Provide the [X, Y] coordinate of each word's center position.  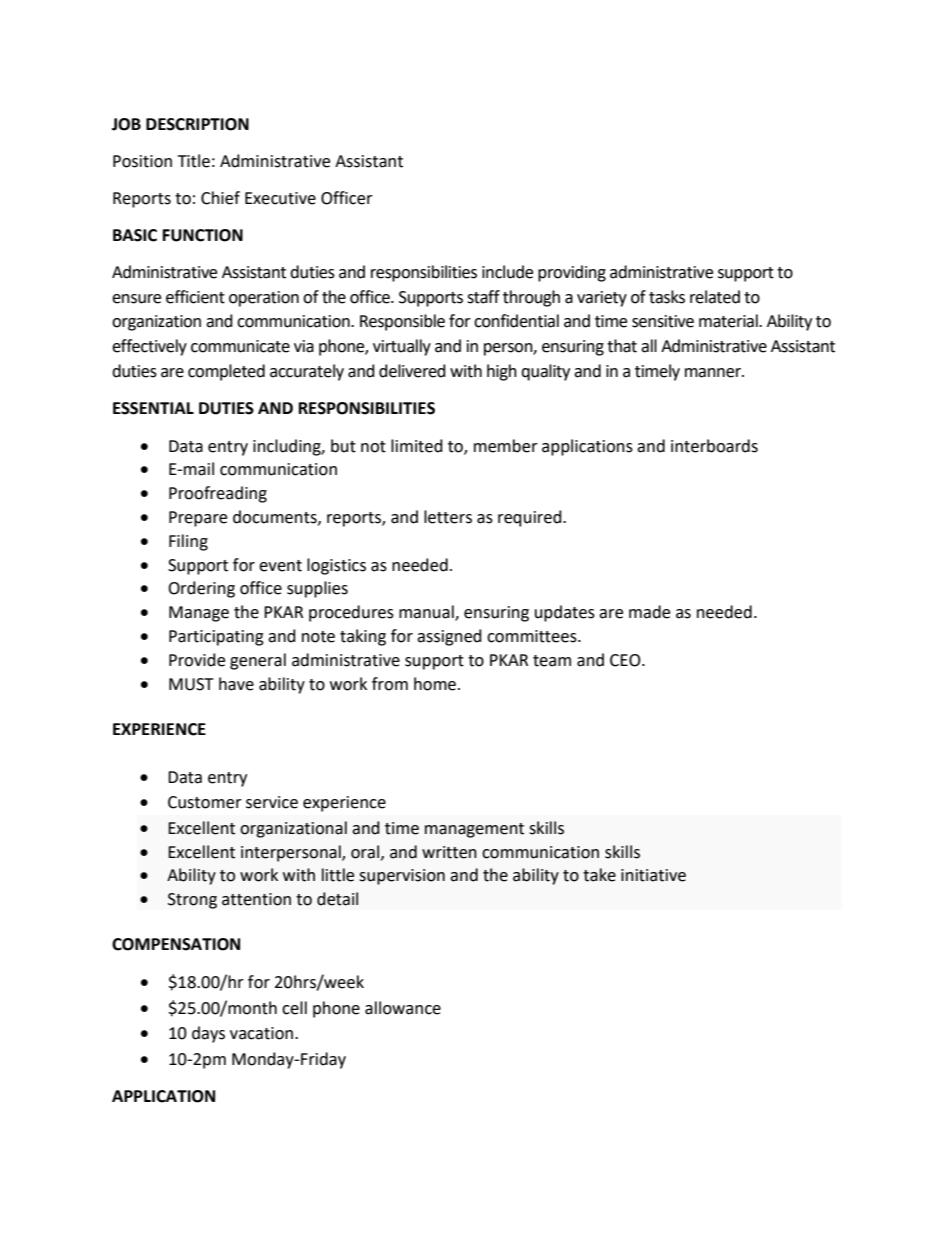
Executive [280, 198]
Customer [205, 802]
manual [427, 613]
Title [194, 161]
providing [572, 273]
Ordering [201, 589]
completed [226, 372]
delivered [412, 371]
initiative [653, 875]
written [449, 852]
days [208, 1034]
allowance [403, 1008]
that [622, 346]
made [649, 612]
